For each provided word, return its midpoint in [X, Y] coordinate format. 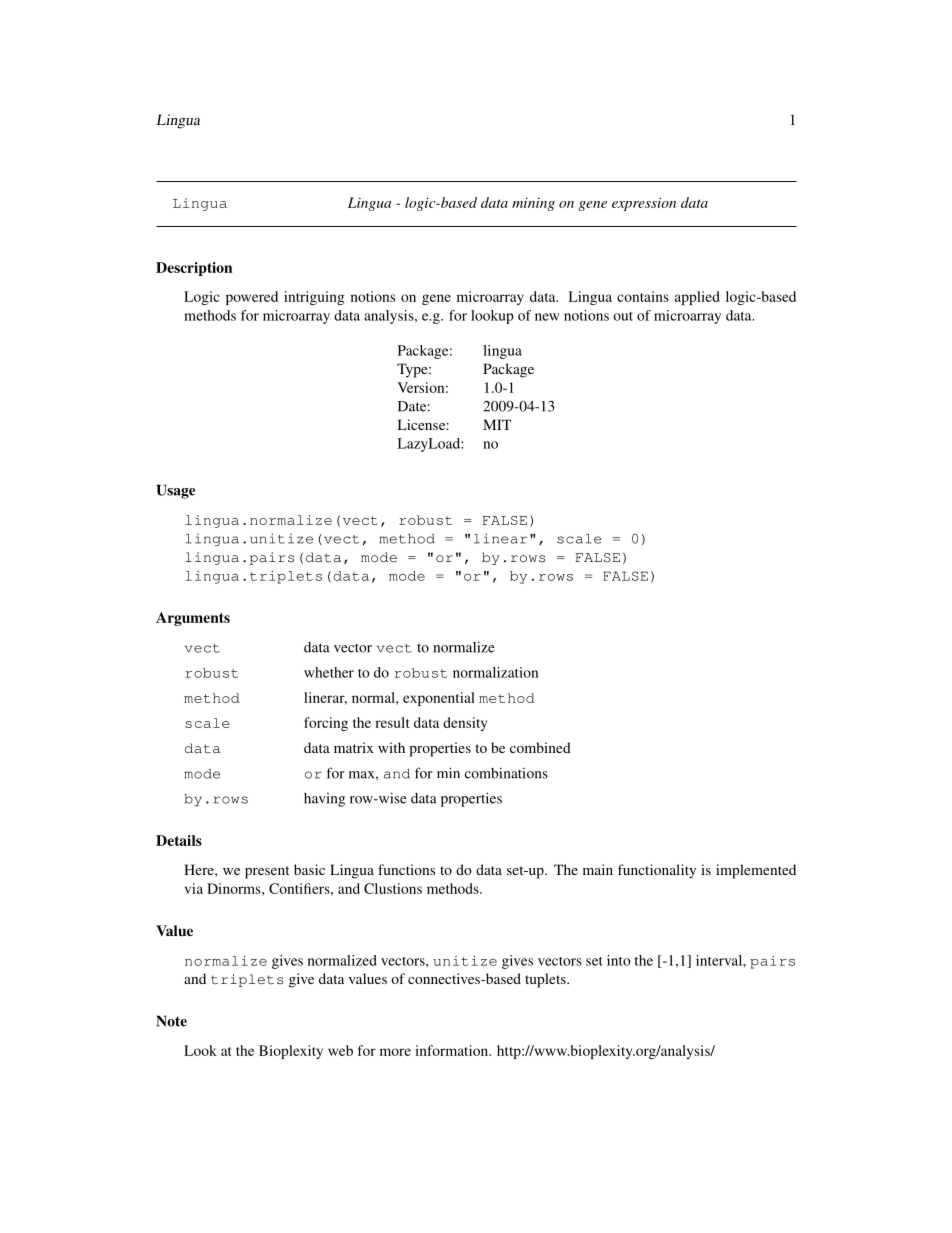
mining [533, 204]
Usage [176, 491]
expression [644, 204]
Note [171, 1021]
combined [540, 747]
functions [406, 869]
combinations [506, 773]
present [267, 872]
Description [194, 269]
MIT [497, 424]
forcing [326, 724]
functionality [657, 871]
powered [252, 298]
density [465, 724]
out [623, 316]
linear [500, 538]
